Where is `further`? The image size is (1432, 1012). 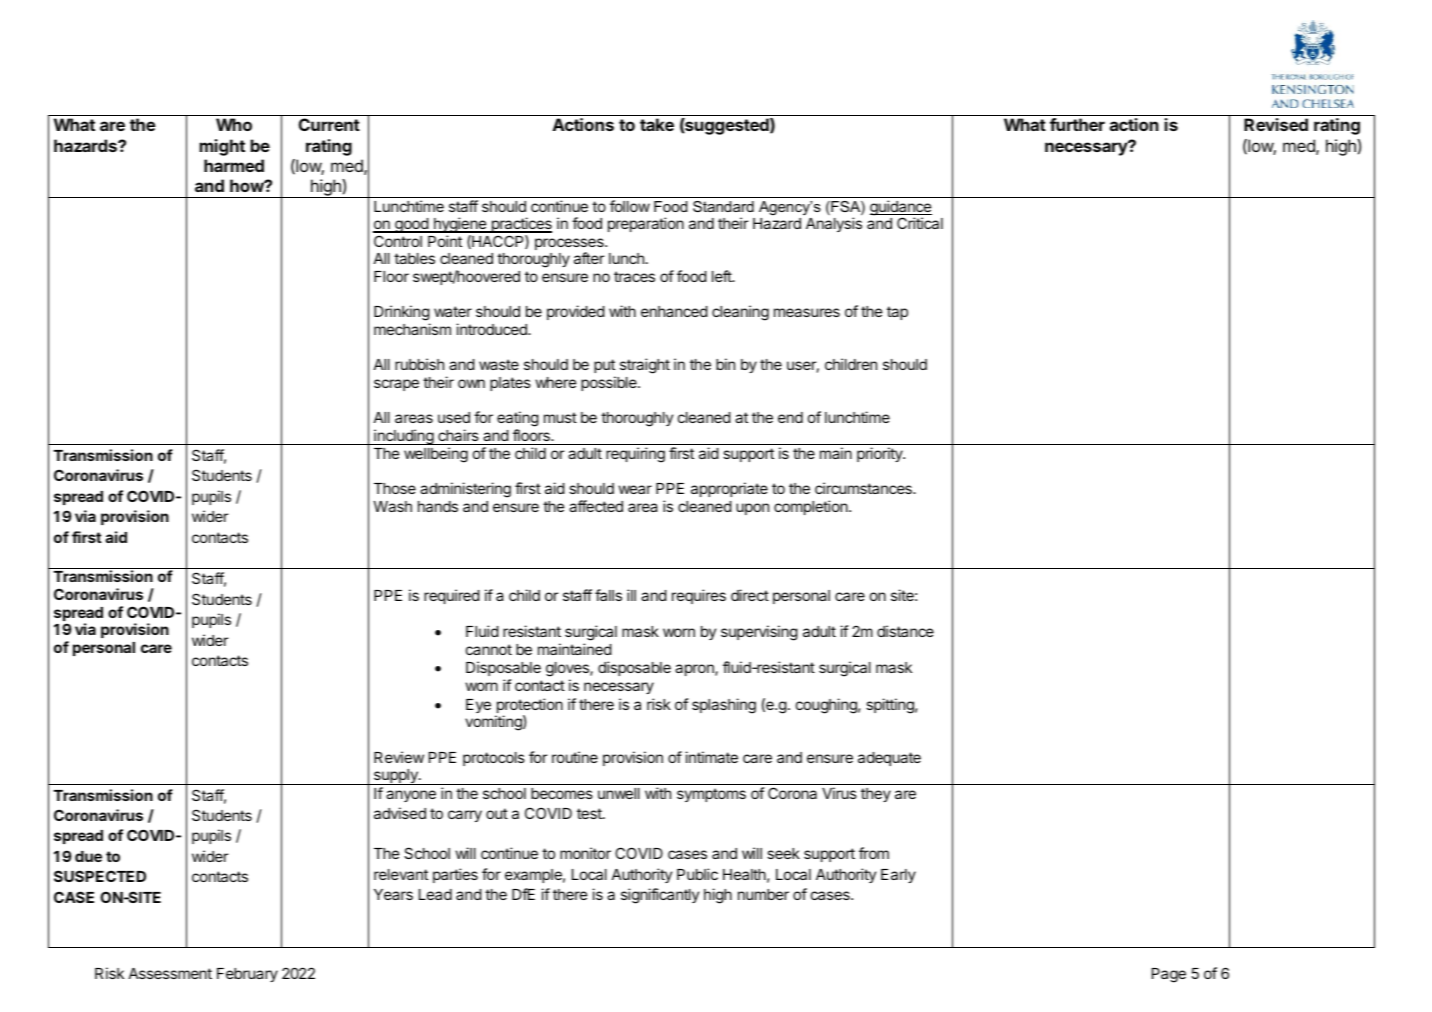
further is located at coordinates (1077, 124).
